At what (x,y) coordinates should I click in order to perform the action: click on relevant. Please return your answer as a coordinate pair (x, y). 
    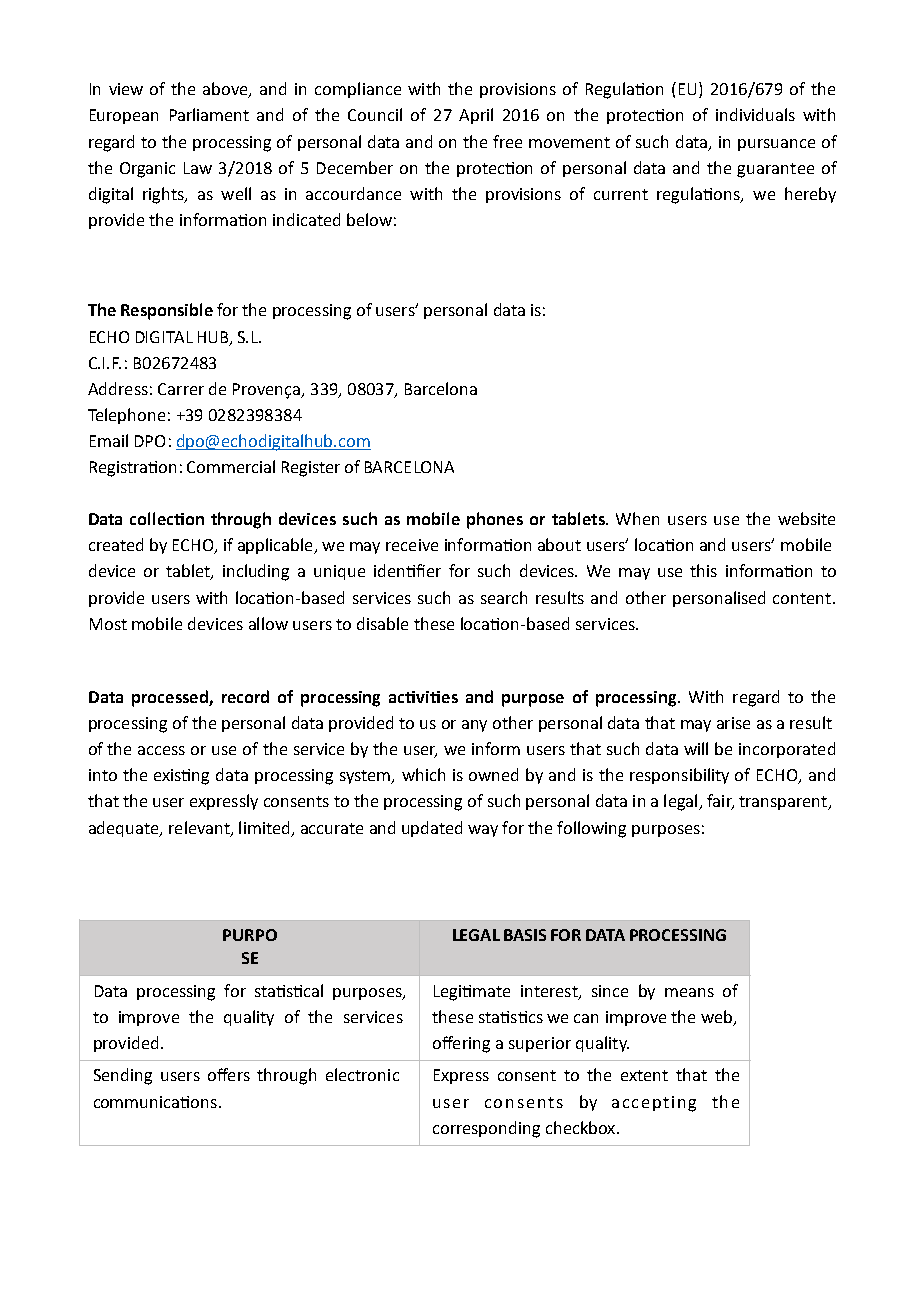
    Looking at the image, I should click on (200, 828).
